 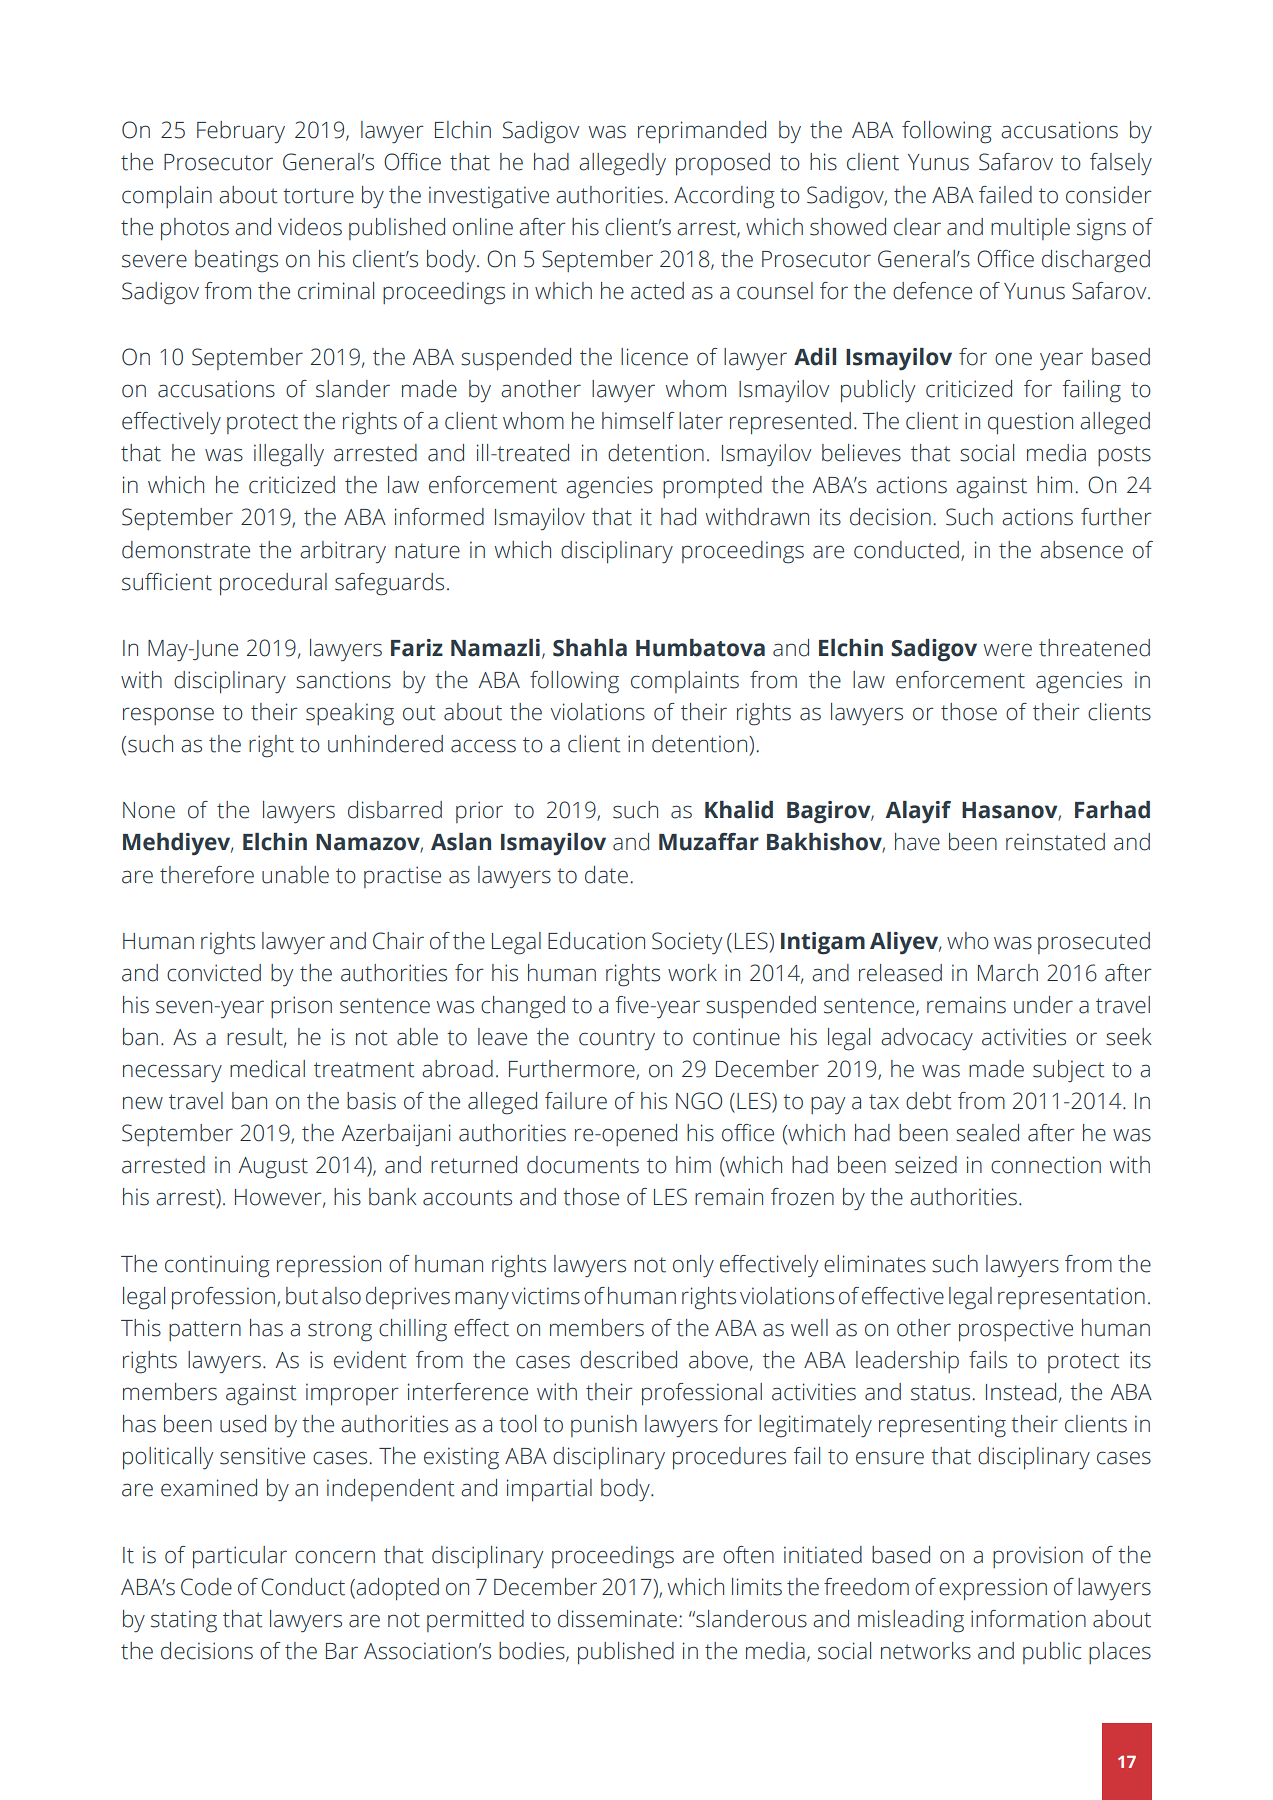 I want to click on Code, so click(x=206, y=1587).
